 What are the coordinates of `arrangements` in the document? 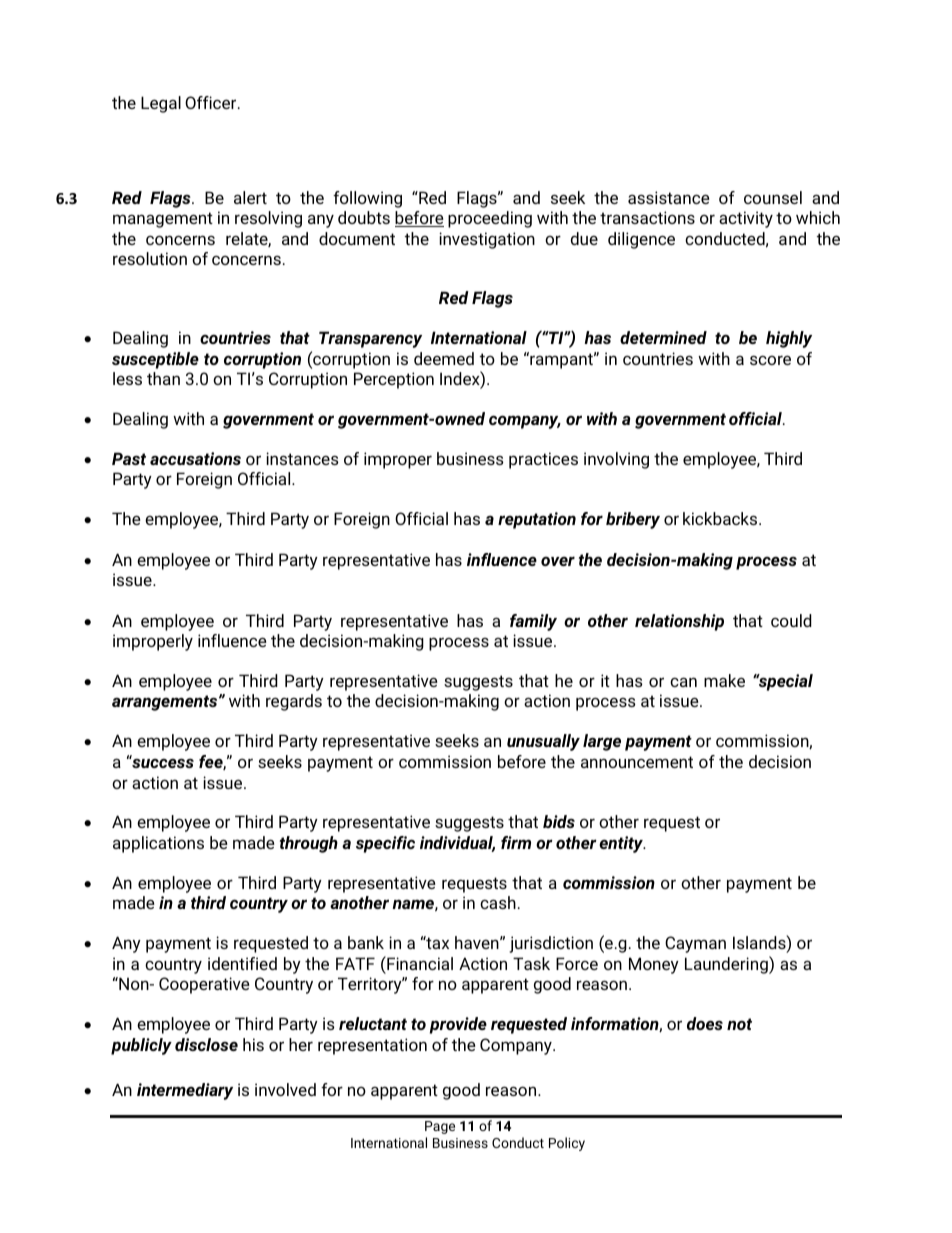 It's located at (166, 703).
